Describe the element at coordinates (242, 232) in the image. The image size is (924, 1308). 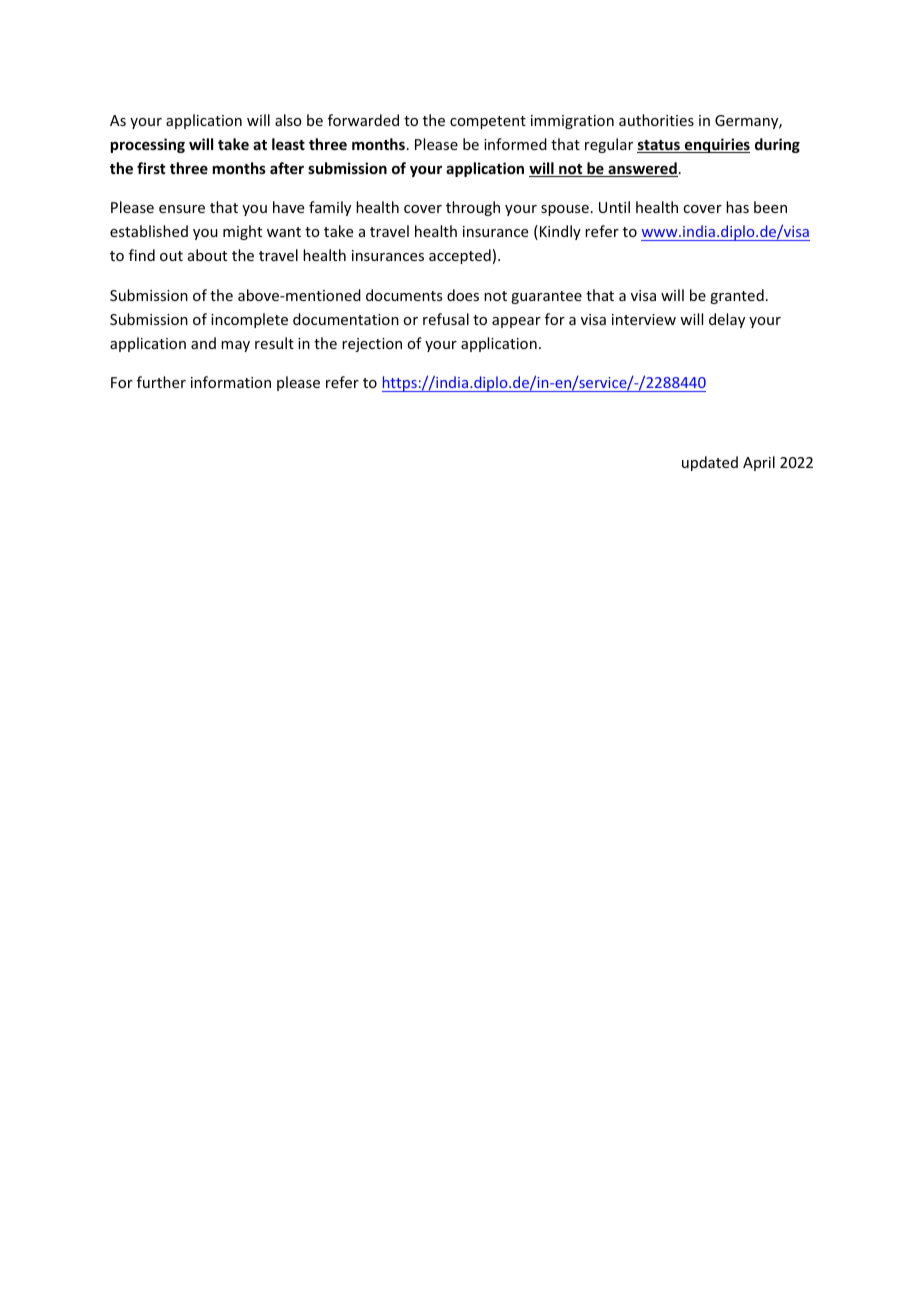
I see `might` at that location.
